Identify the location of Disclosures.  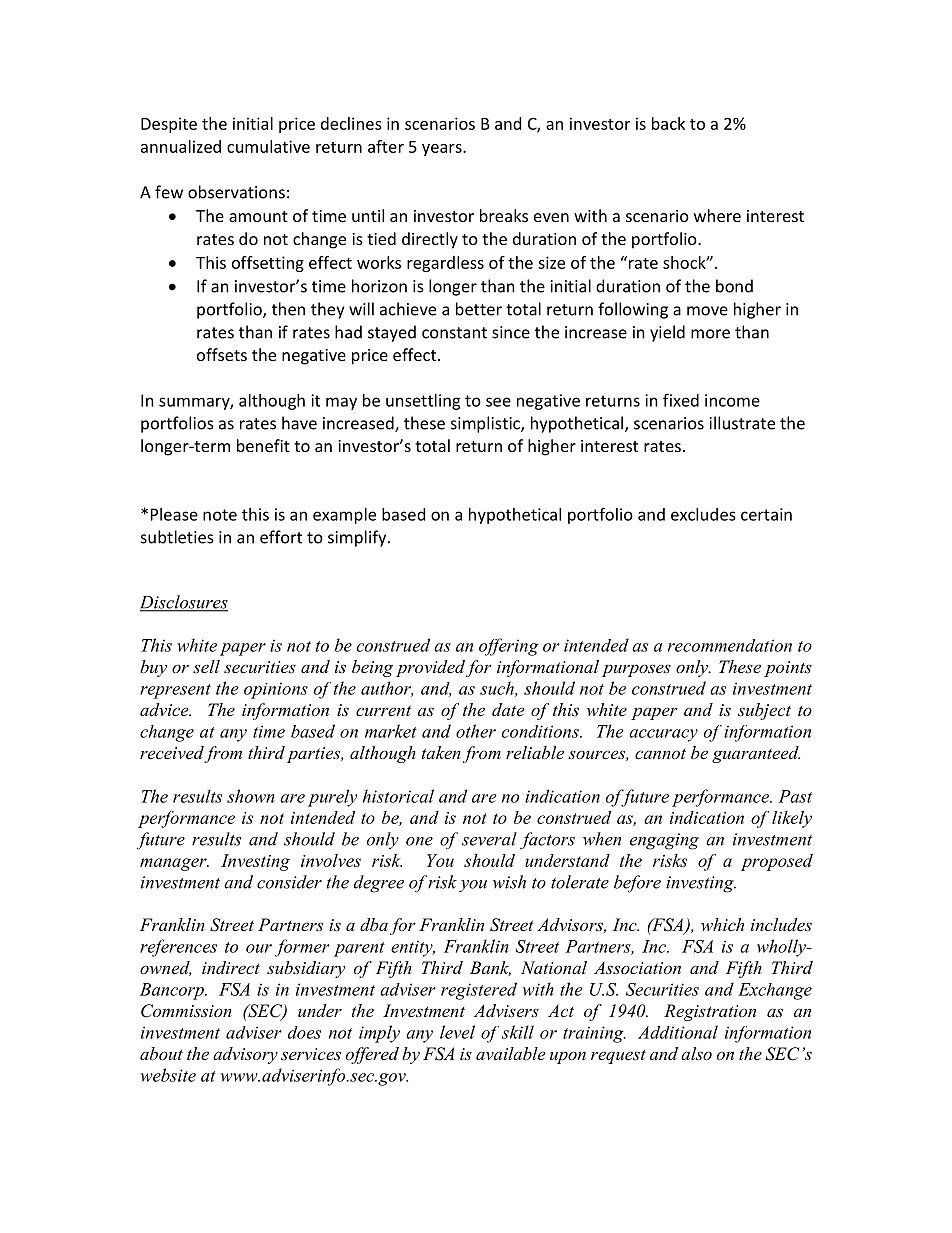
(184, 603).
